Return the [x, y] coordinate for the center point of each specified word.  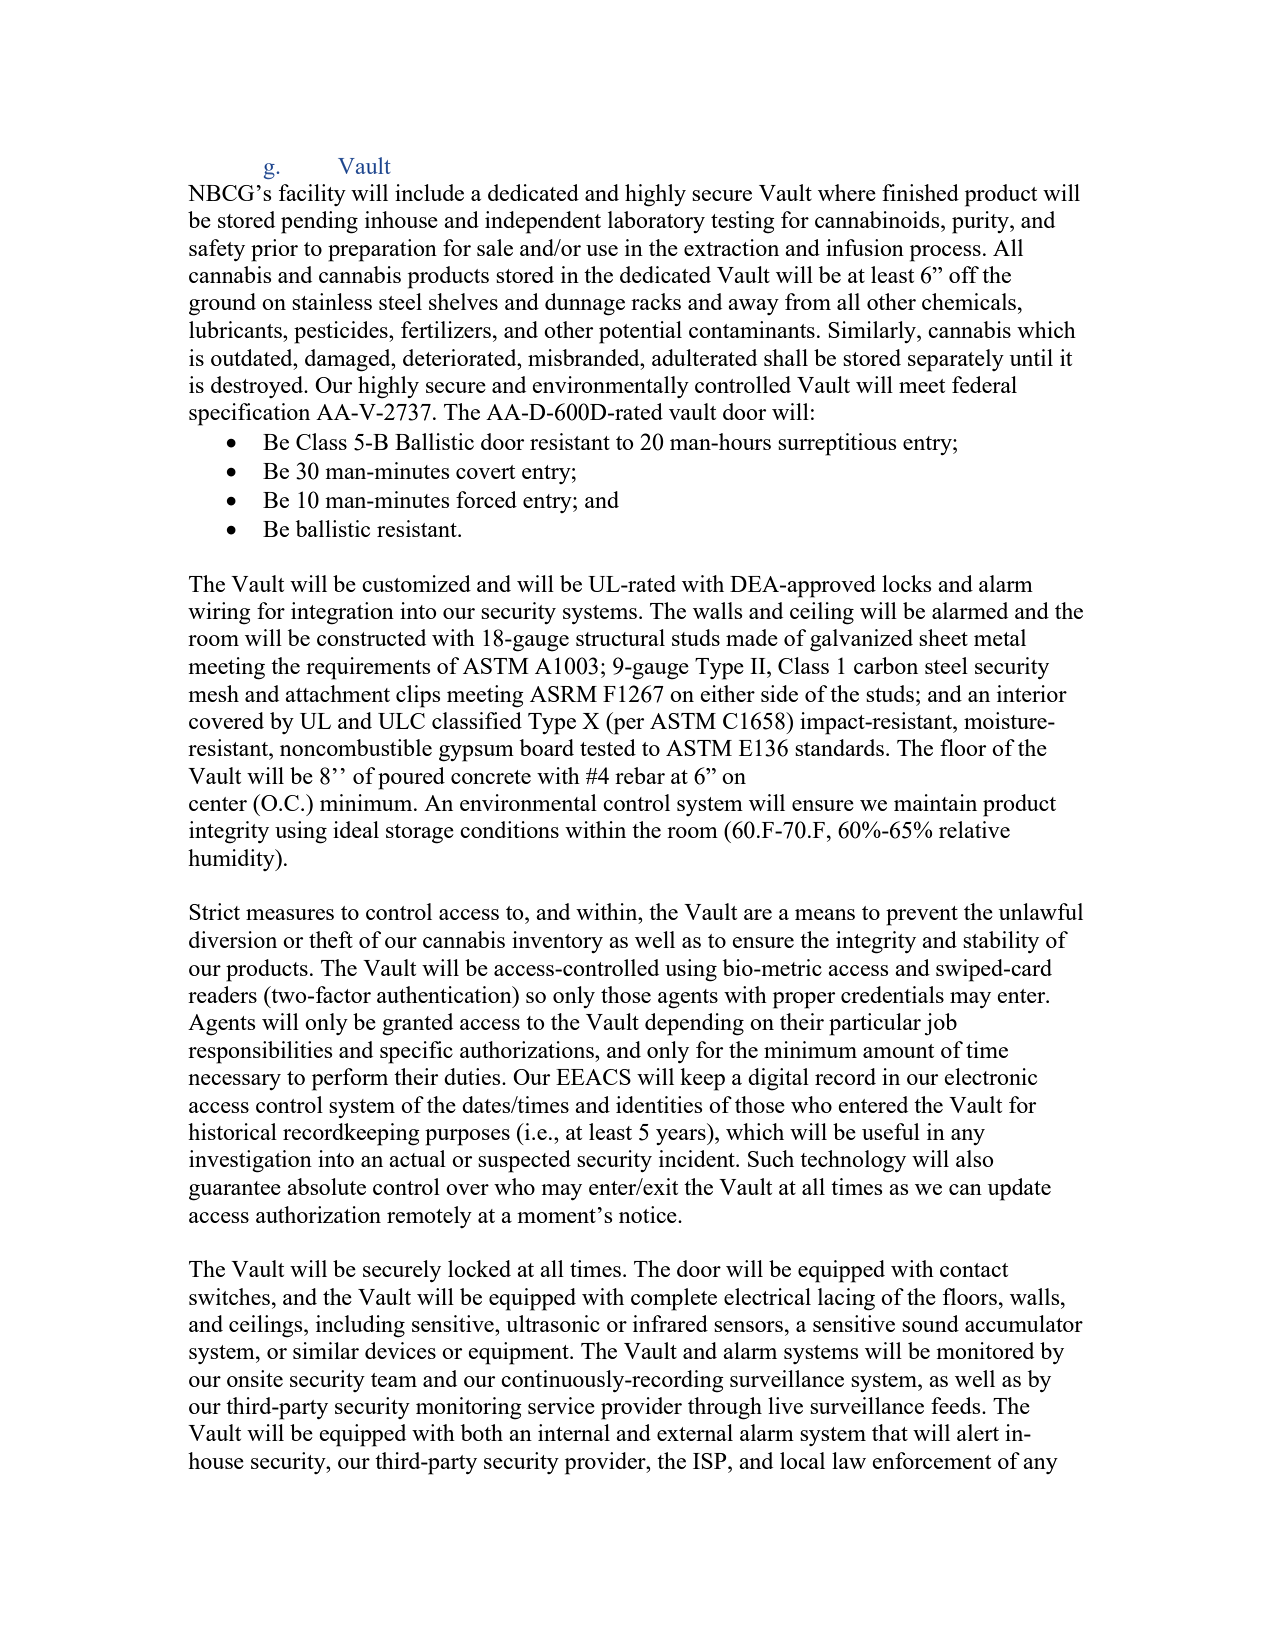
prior [274, 250]
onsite [255, 1378]
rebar [640, 775]
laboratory [656, 222]
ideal [356, 829]
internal [574, 1432]
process [945, 253]
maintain [935, 802]
